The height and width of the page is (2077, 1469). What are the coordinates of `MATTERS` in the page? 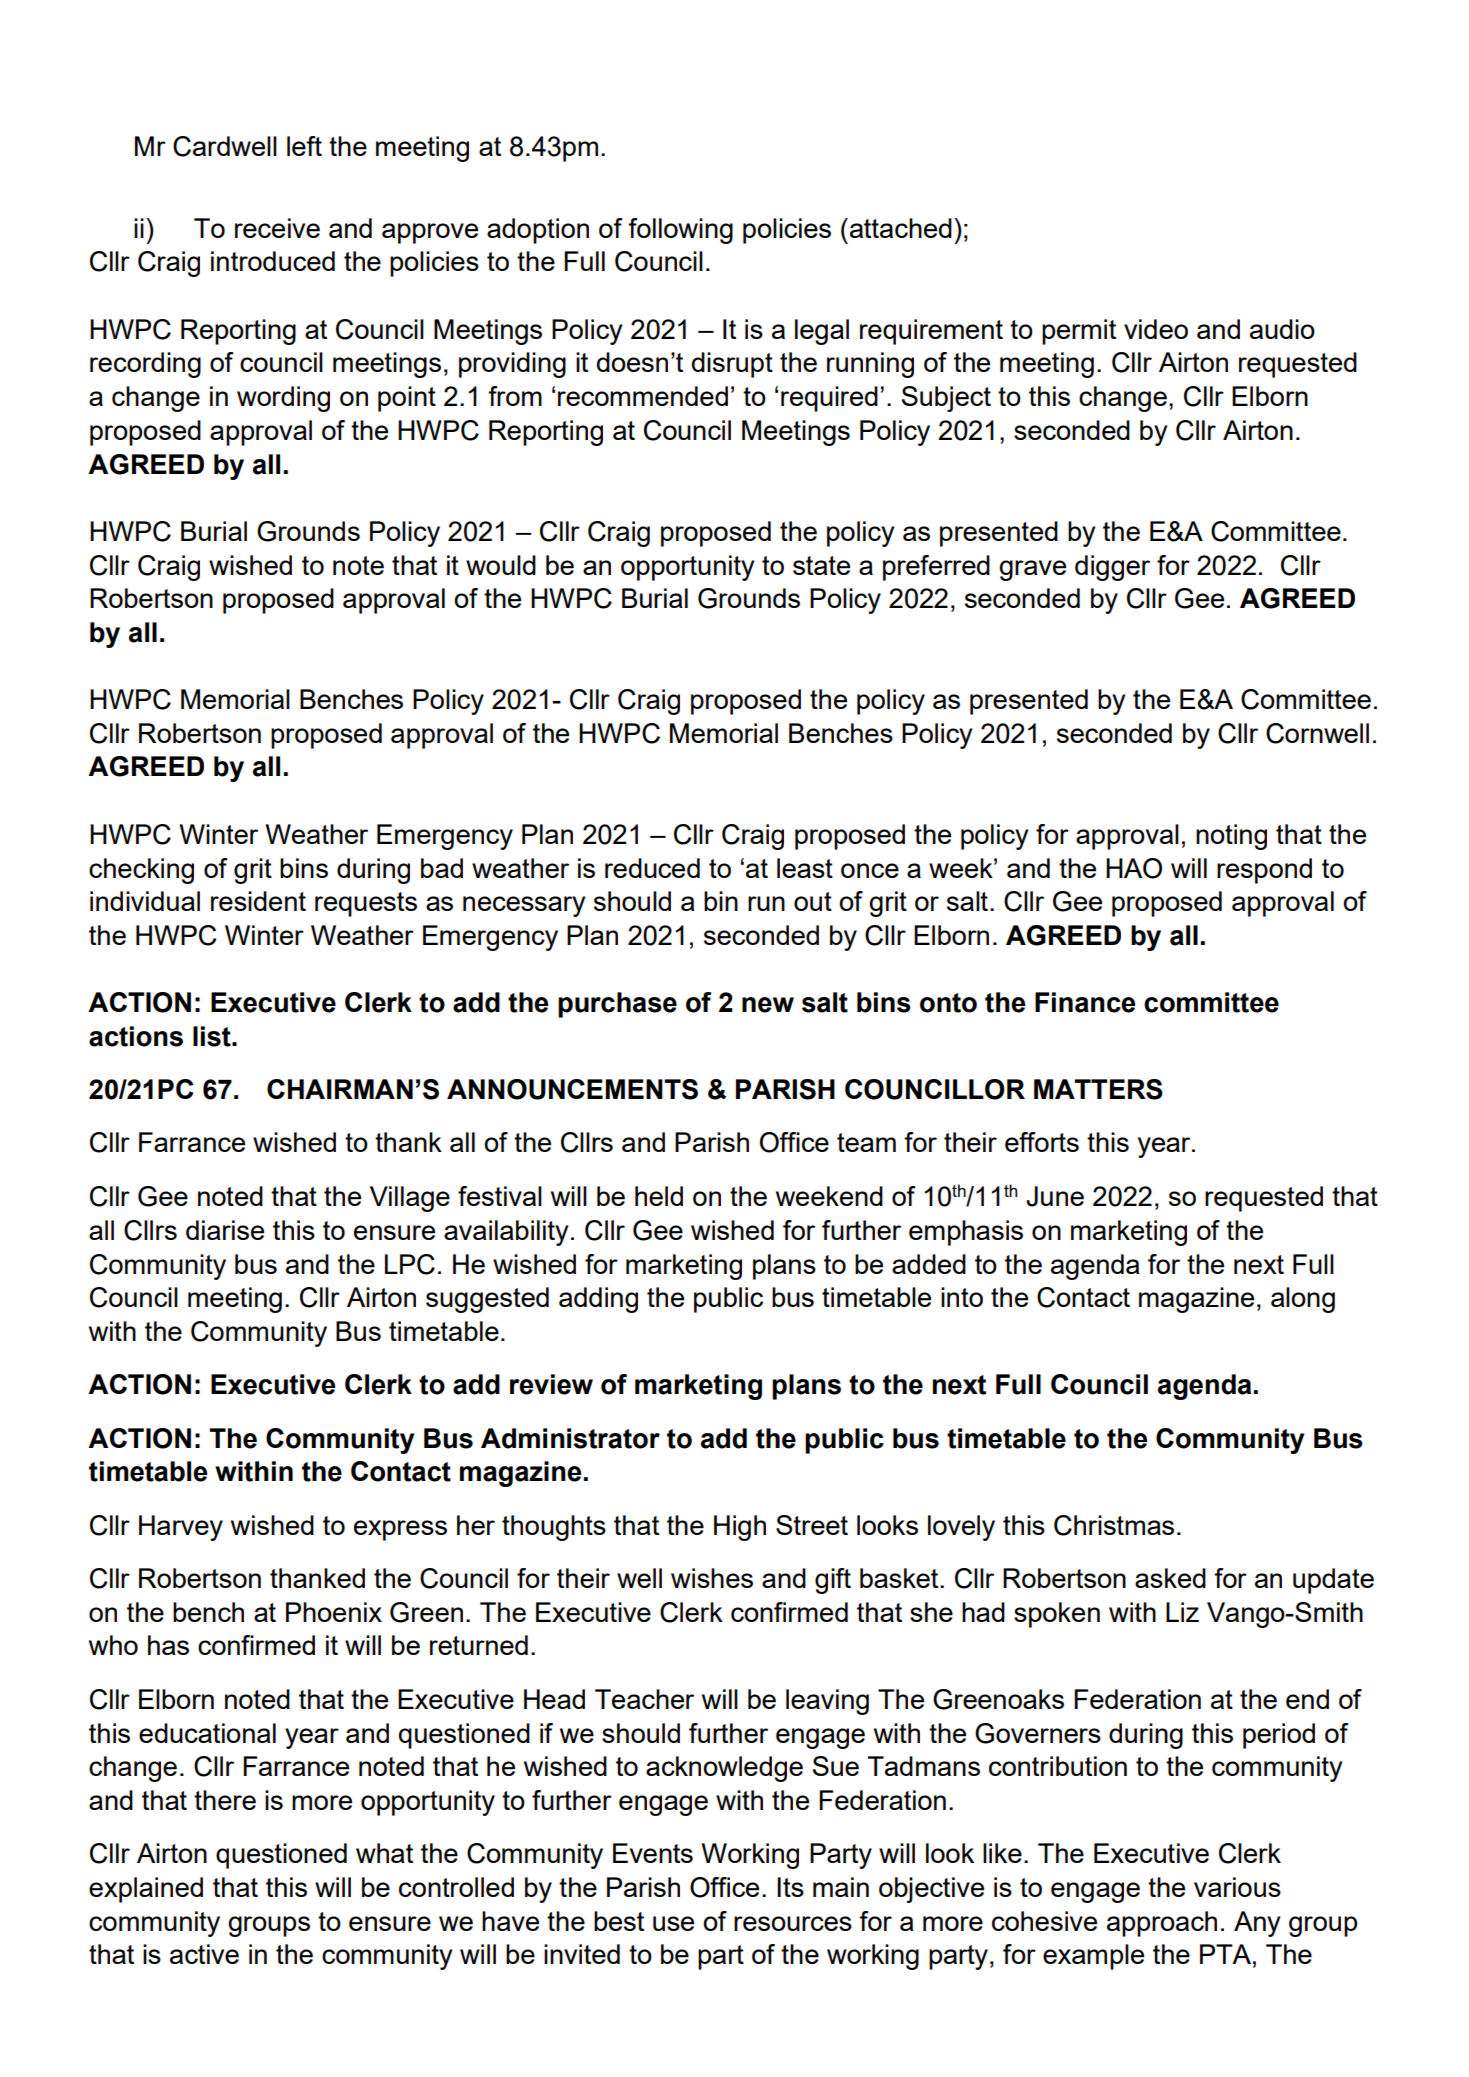 It's located at (1098, 1089).
